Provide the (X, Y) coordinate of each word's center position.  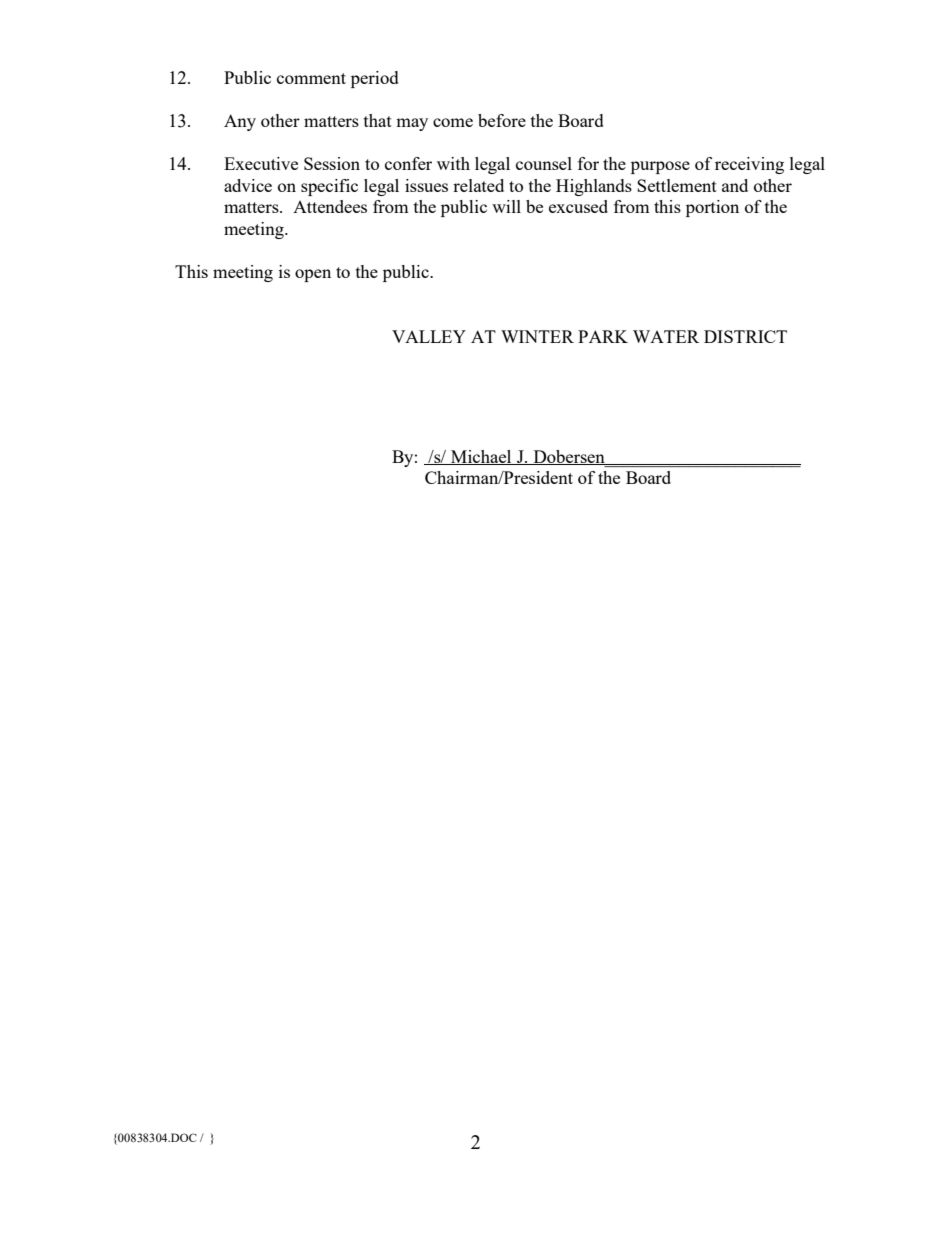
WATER (666, 336)
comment (311, 78)
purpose (660, 167)
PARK (603, 336)
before (502, 120)
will (506, 206)
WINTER (537, 336)
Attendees (330, 206)
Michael (481, 457)
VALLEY (429, 336)
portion (712, 208)
